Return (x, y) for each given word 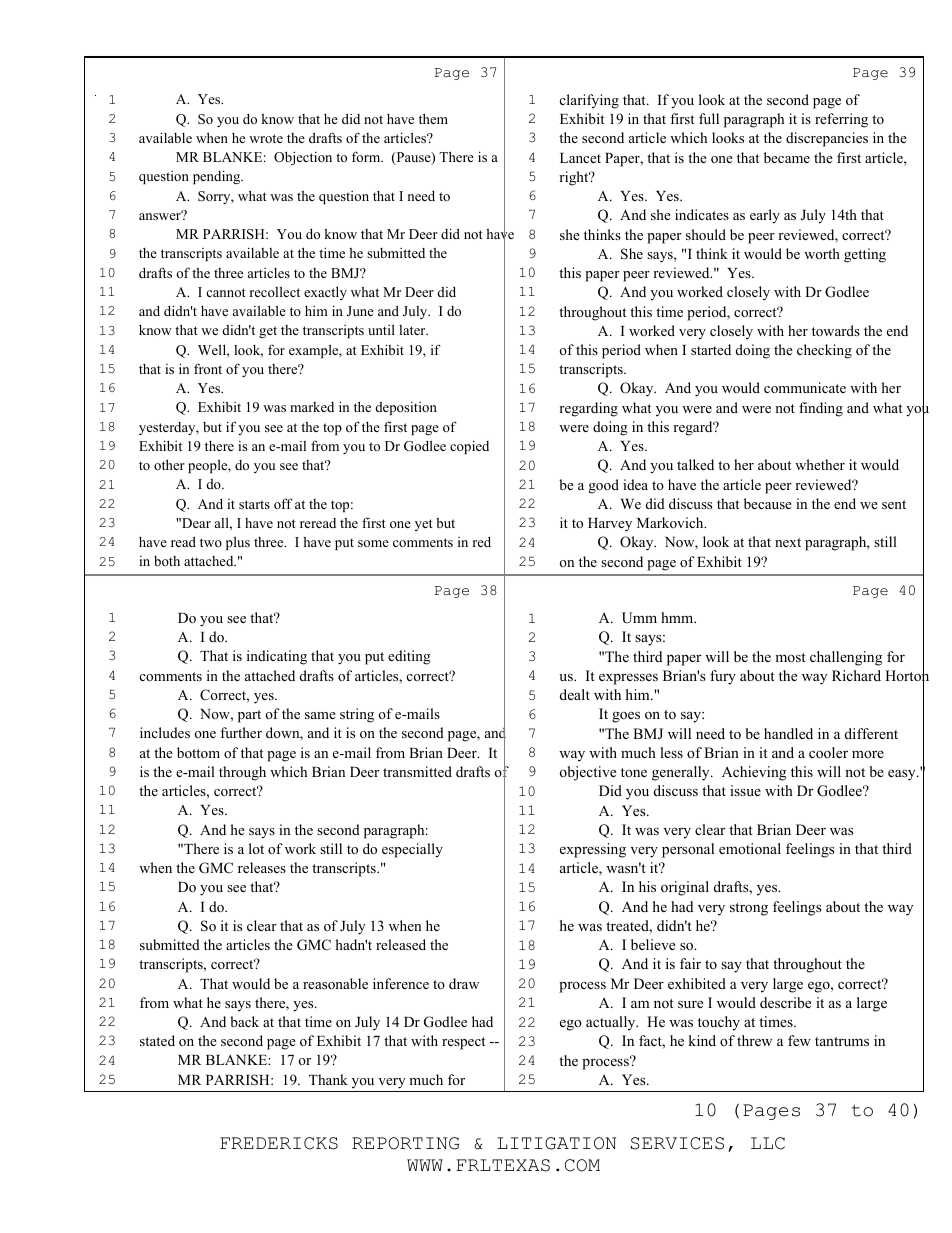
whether (820, 464)
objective (588, 773)
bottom (198, 752)
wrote (266, 138)
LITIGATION (556, 1143)
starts (254, 504)
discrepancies (827, 139)
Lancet (580, 158)
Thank (328, 1079)
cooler (828, 752)
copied (469, 447)
